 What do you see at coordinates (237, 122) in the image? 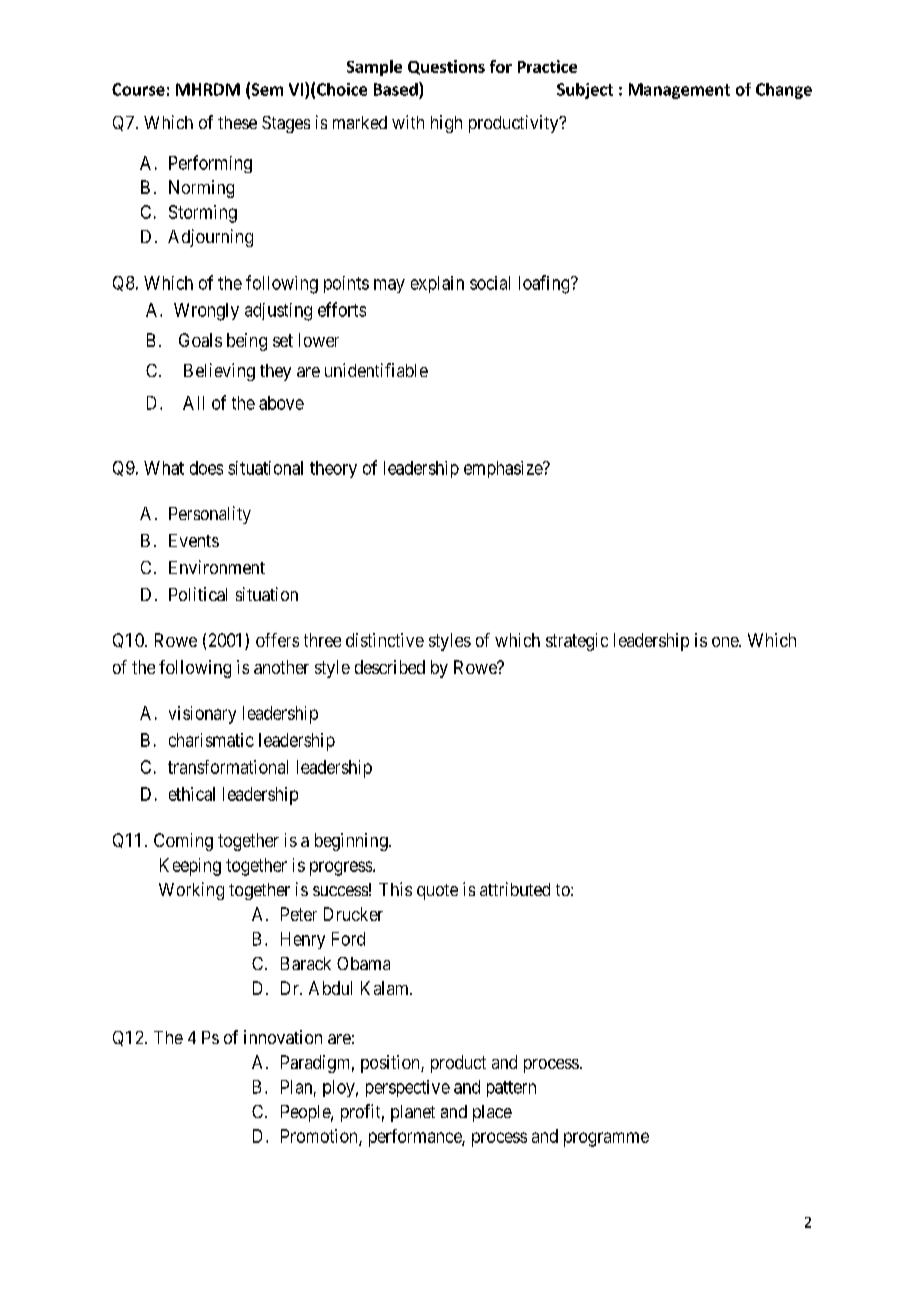
I see `these` at bounding box center [237, 122].
